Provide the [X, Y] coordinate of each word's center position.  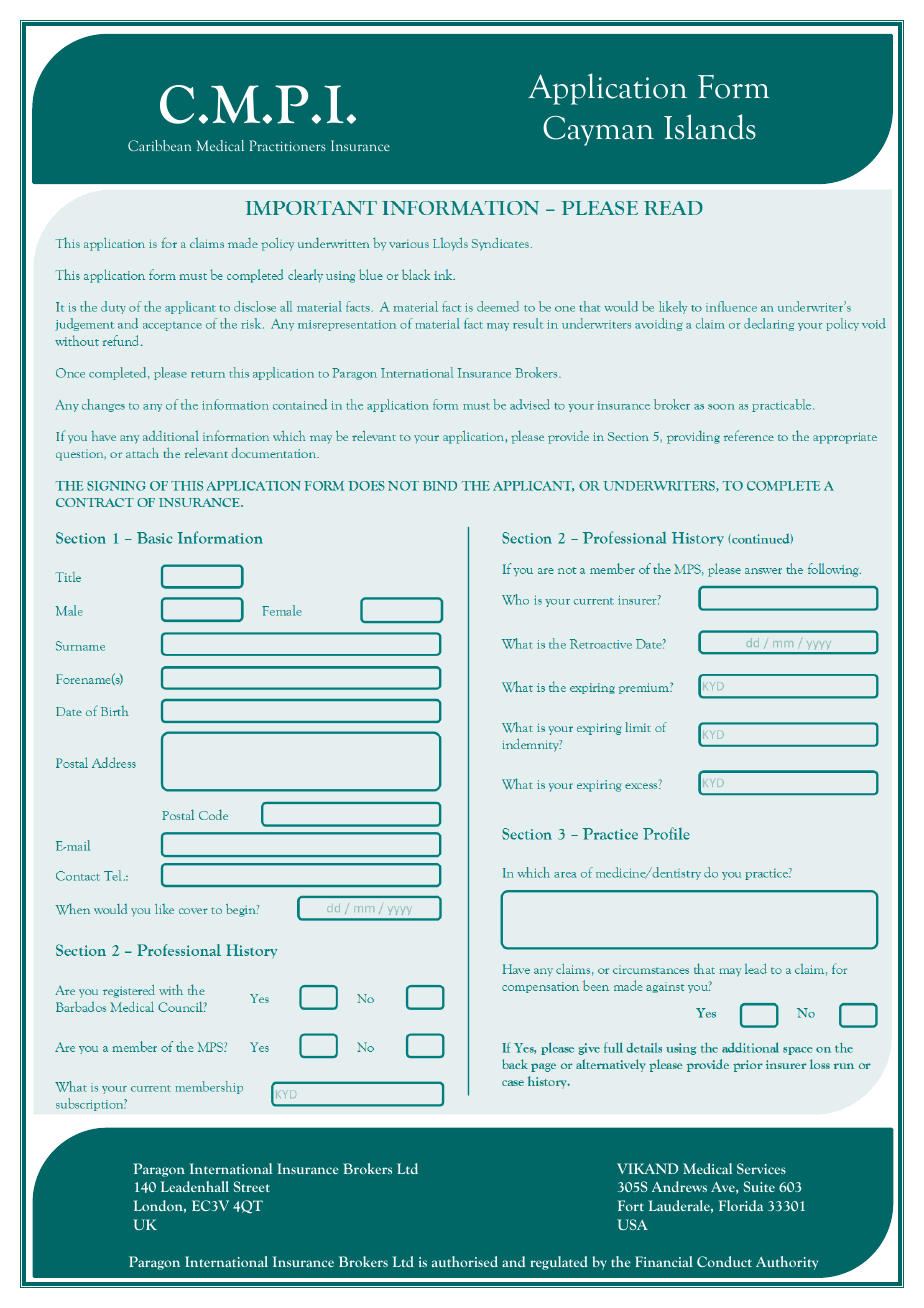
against [665, 987]
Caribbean [159, 145]
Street [252, 1186]
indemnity [531, 745]
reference [748, 435]
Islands [710, 127]
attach [142, 453]
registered [129, 991]
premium [644, 688]
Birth [115, 711]
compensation [540, 987]
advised [530, 404]
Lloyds [450, 244]
